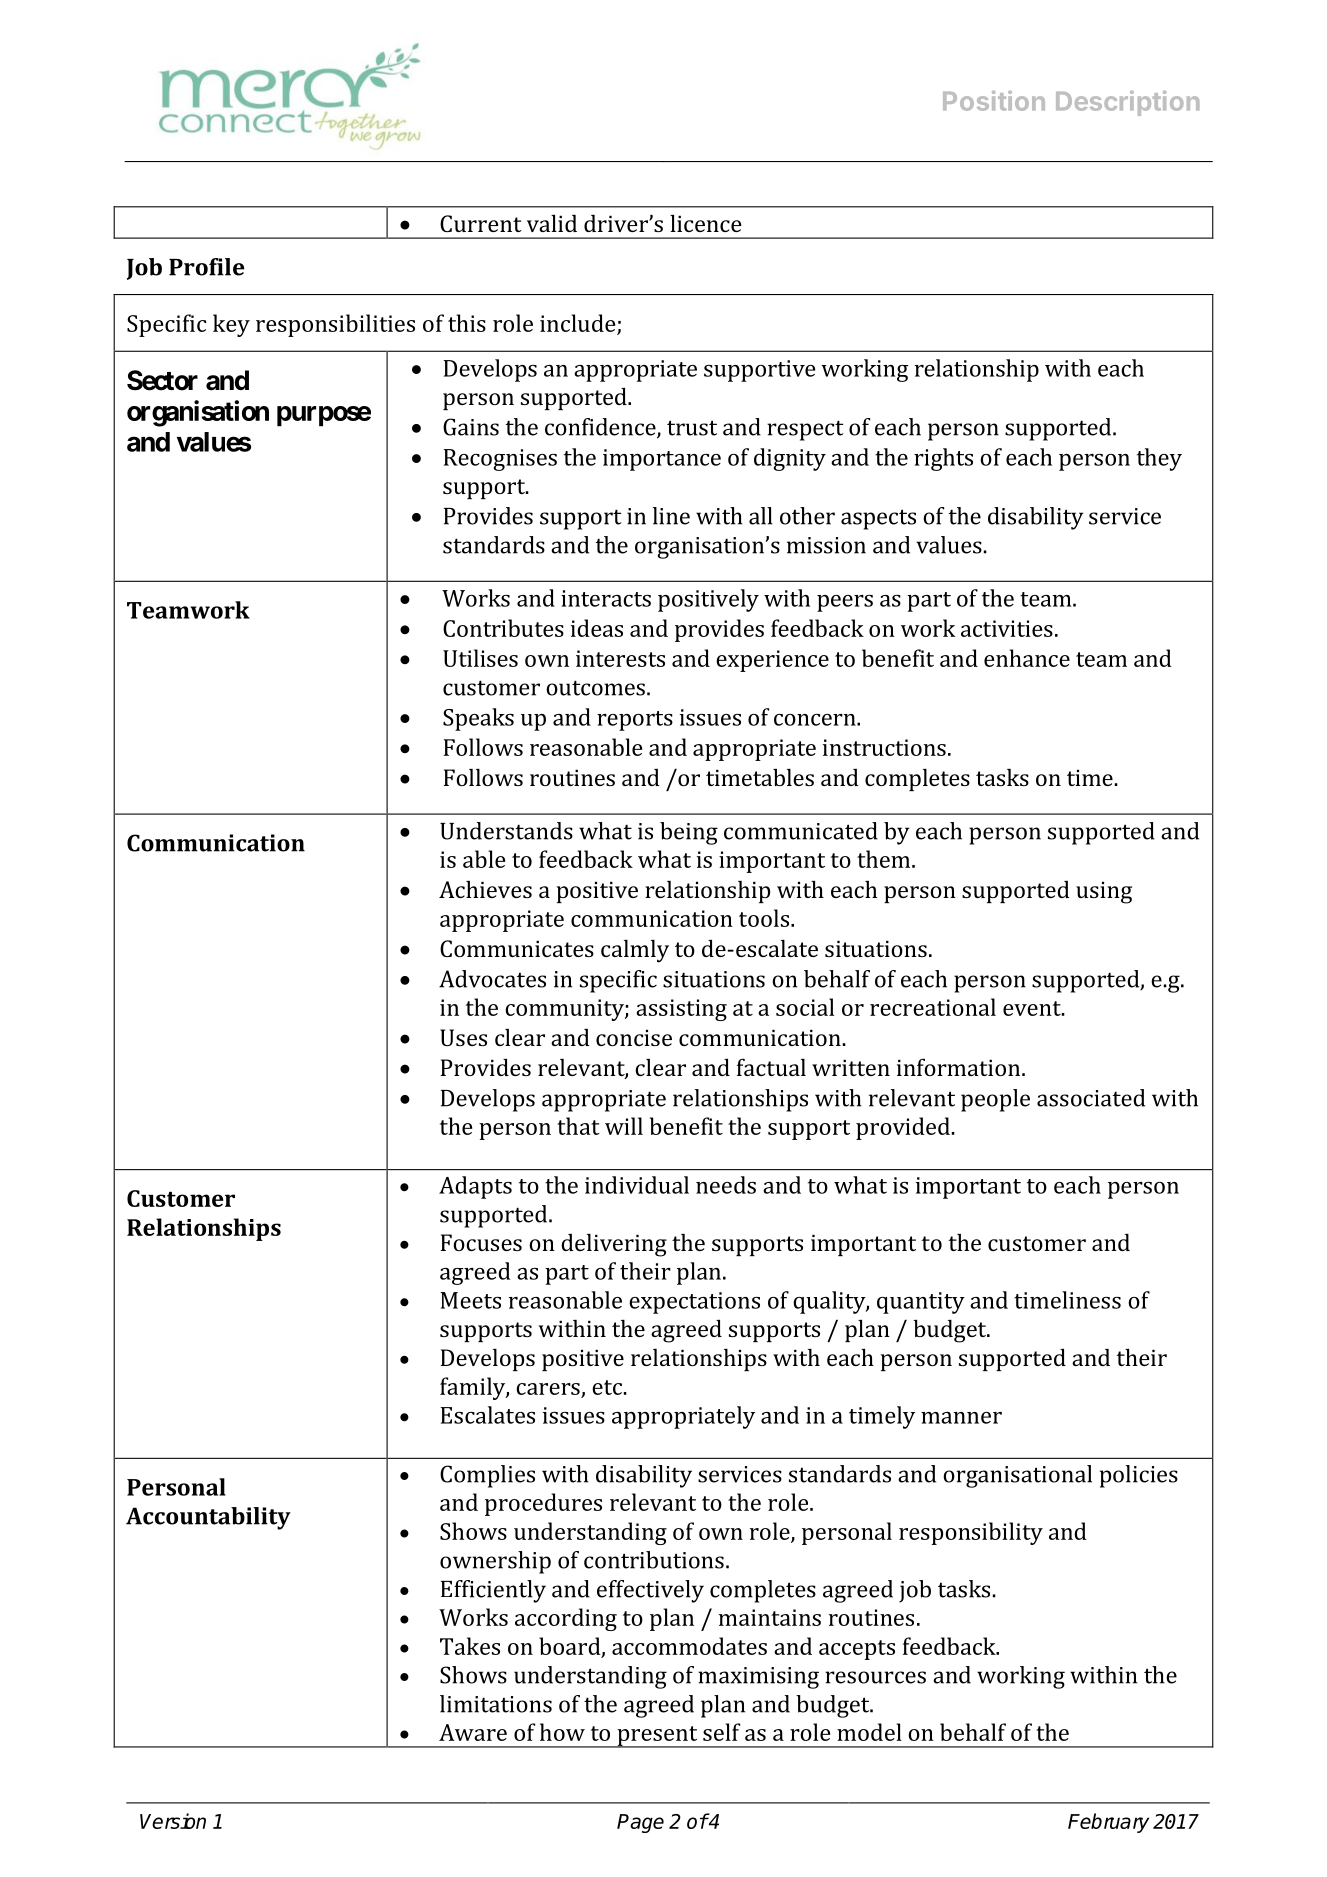 This screenshot has width=1327, height=1877. Describe the element at coordinates (706, 223) in the screenshot. I see `licence` at that location.
